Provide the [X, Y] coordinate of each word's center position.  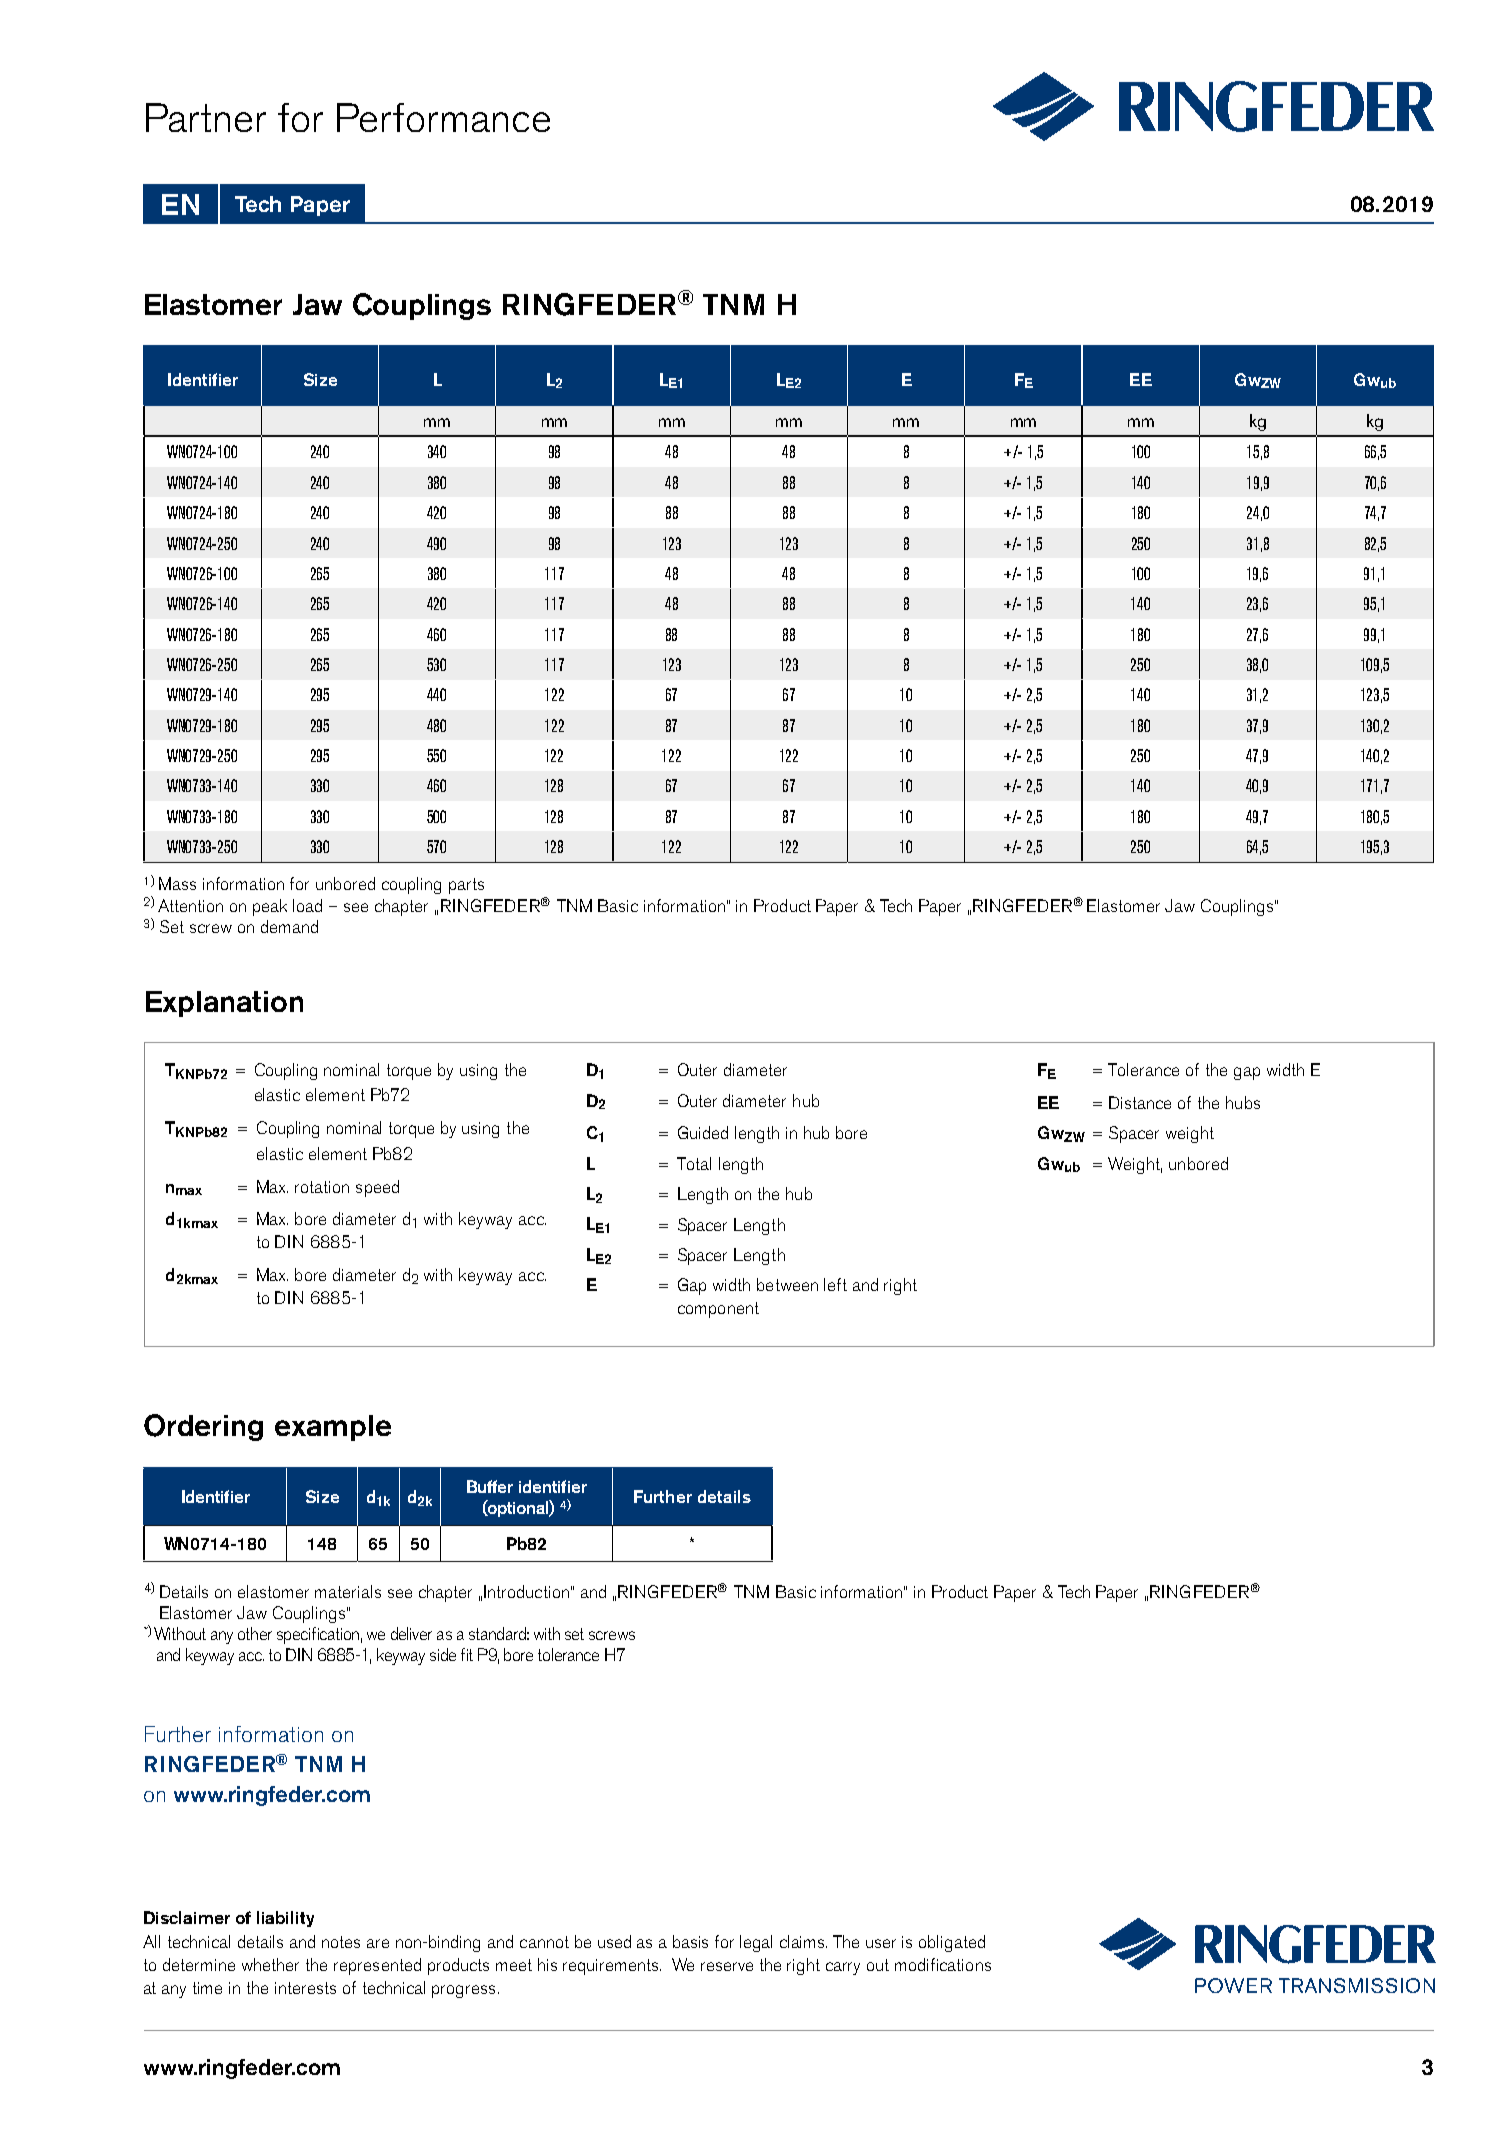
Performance [443, 117]
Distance [1140, 1102]
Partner [206, 117]
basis [690, 1941]
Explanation [224, 1004]
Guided [703, 1132]
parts [466, 886]
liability [285, 1919]
